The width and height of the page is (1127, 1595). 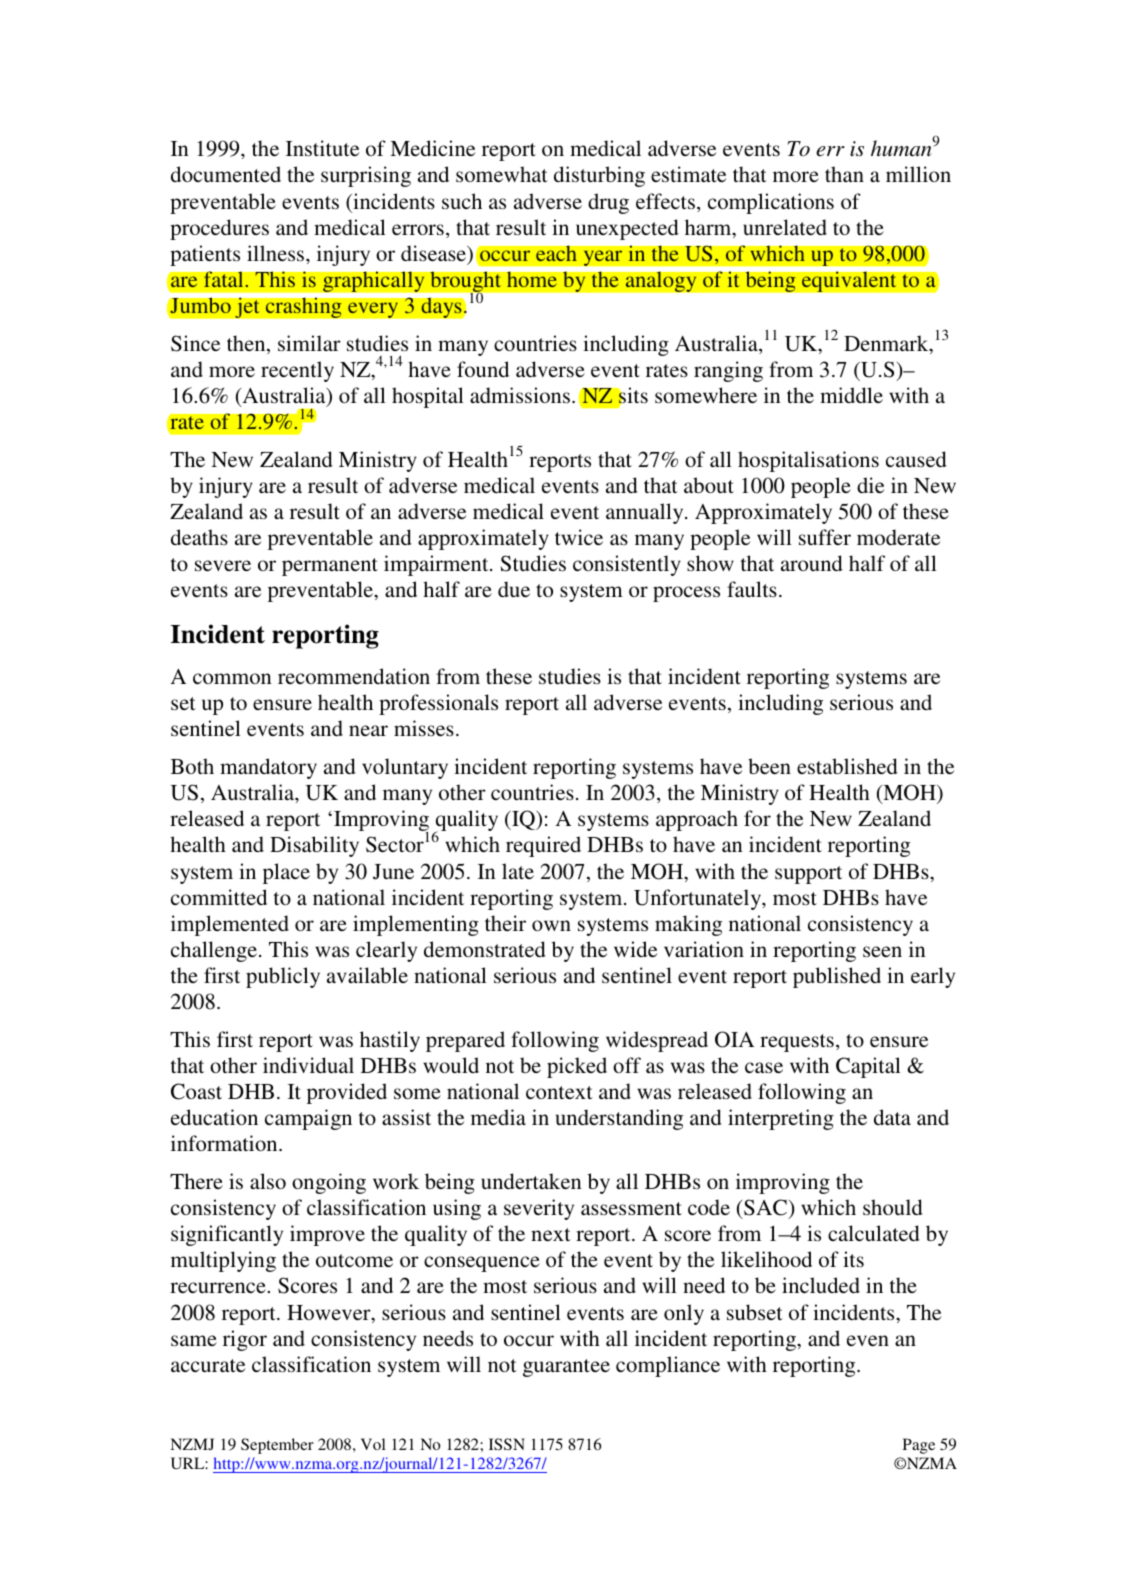 I want to click on established, so click(x=847, y=766).
